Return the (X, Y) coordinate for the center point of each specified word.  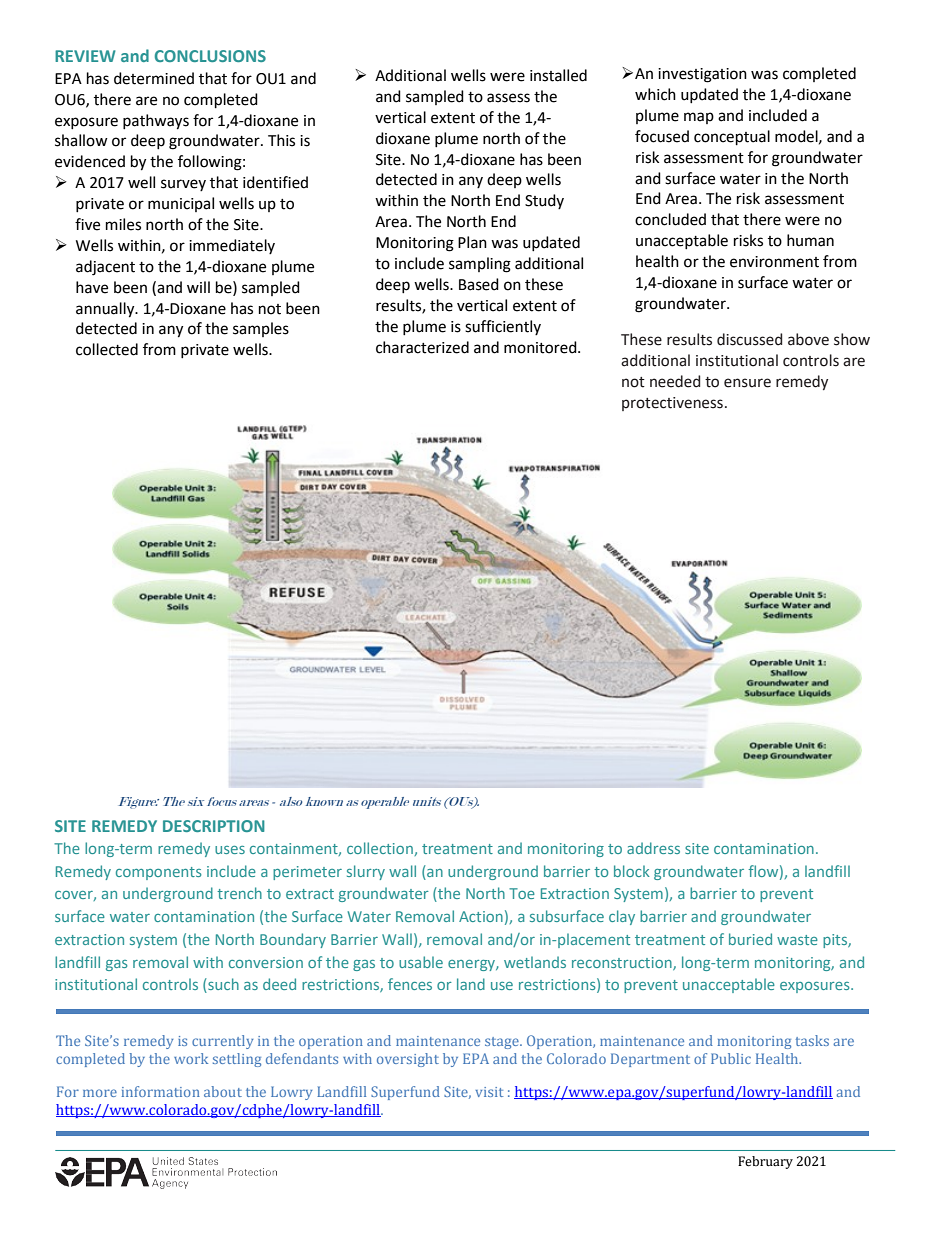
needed (675, 381)
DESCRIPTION (214, 826)
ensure (747, 383)
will (198, 287)
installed (558, 75)
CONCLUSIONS (210, 56)
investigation (702, 75)
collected (107, 349)
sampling (480, 265)
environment (774, 262)
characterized (422, 347)
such (222, 985)
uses (230, 850)
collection (380, 848)
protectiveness (672, 404)
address (653, 848)
